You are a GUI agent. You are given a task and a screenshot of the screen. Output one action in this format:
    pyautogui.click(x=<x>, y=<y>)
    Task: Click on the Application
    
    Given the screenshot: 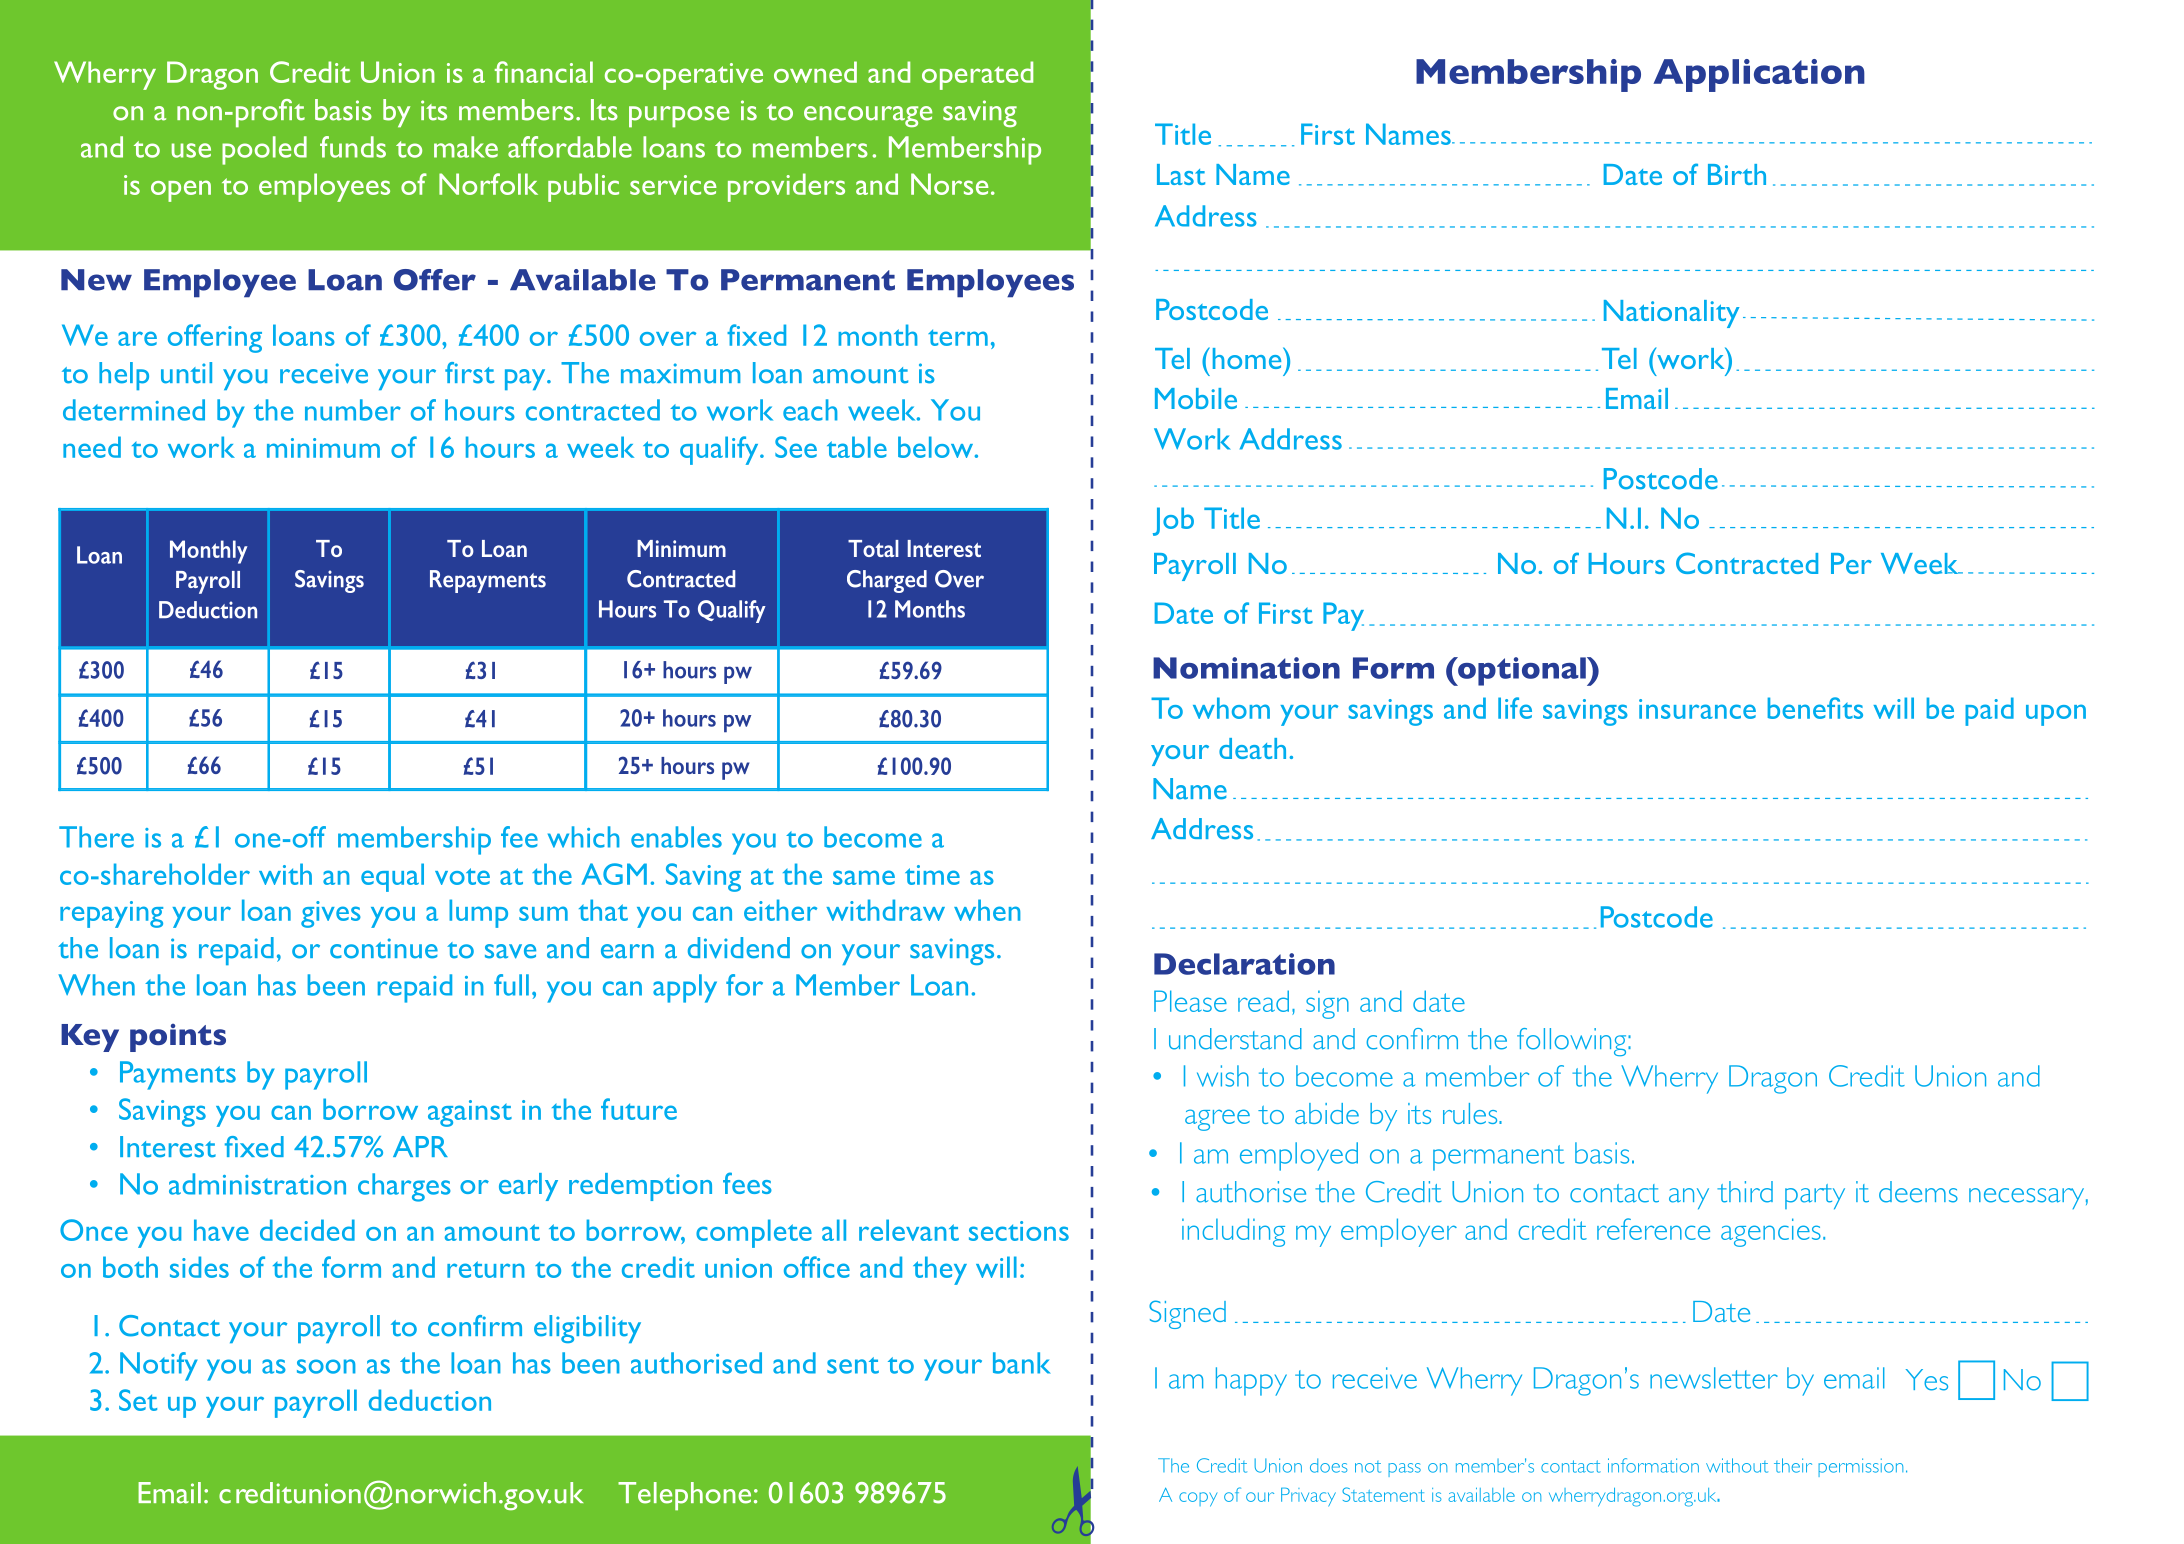 What is the action you would take?
    pyautogui.click(x=1759, y=75)
